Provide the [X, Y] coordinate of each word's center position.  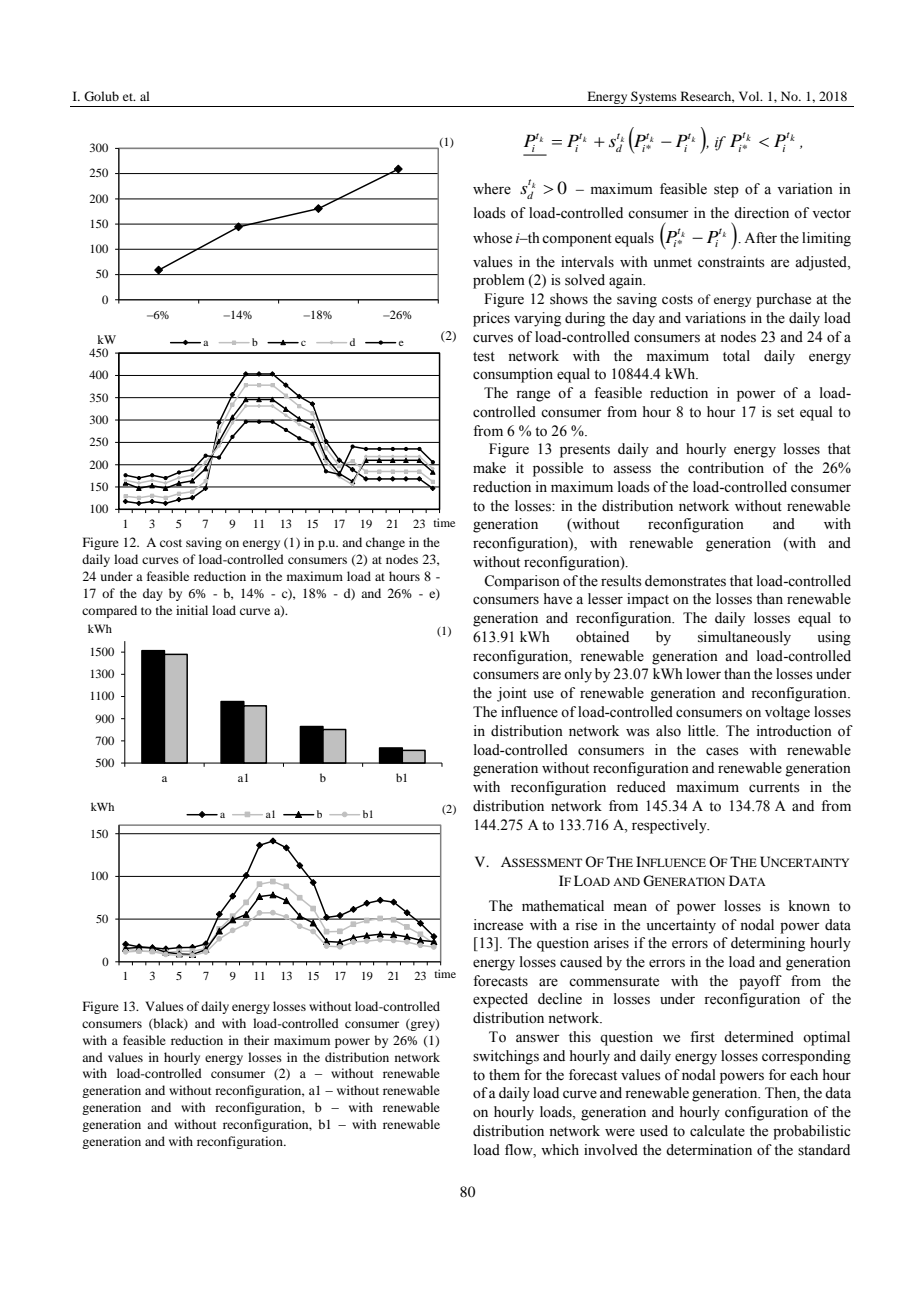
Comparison [522, 582]
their [256, 1040]
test [484, 357]
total [736, 356]
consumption [513, 375]
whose [492, 238]
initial [192, 610]
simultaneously [744, 638]
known [809, 906]
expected [500, 1000]
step [726, 191]
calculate [717, 1131]
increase [498, 925]
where [492, 189]
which [560, 1149]
